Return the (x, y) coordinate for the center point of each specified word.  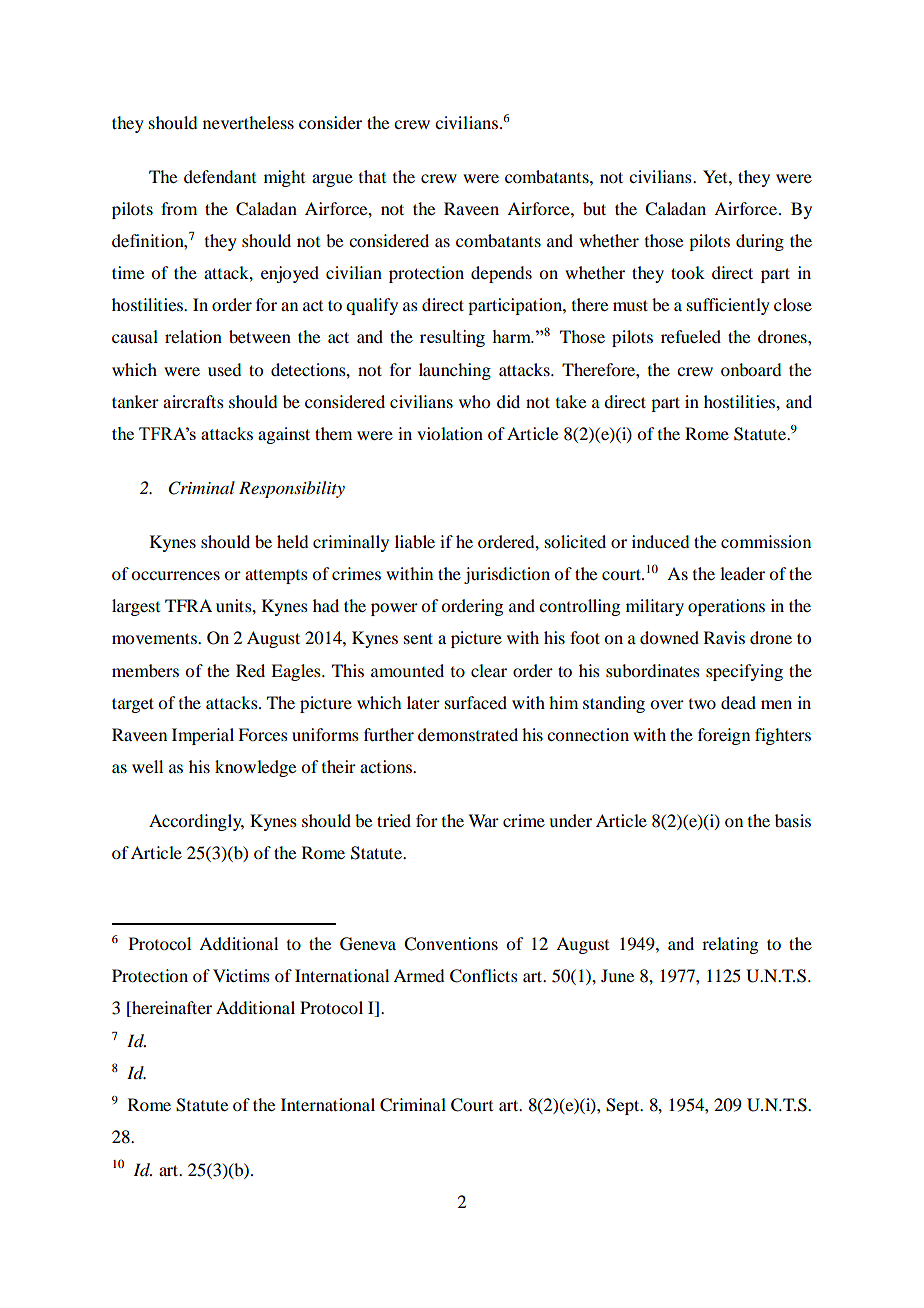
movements (155, 638)
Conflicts (484, 976)
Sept (624, 1106)
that (372, 176)
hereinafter (171, 1009)
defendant (220, 176)
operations (726, 607)
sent (418, 638)
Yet (716, 176)
